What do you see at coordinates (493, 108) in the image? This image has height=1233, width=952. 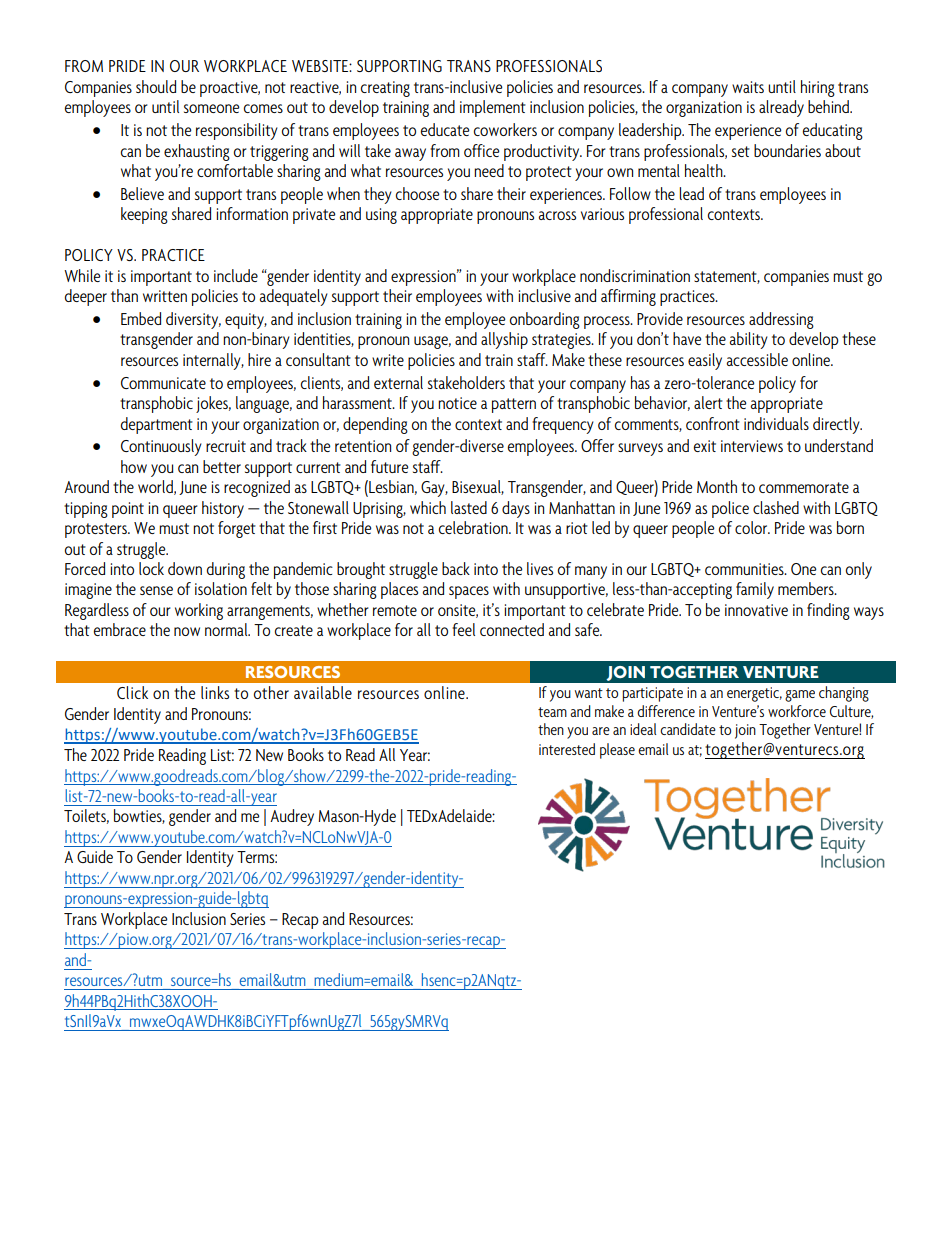 I see `implement` at bounding box center [493, 108].
